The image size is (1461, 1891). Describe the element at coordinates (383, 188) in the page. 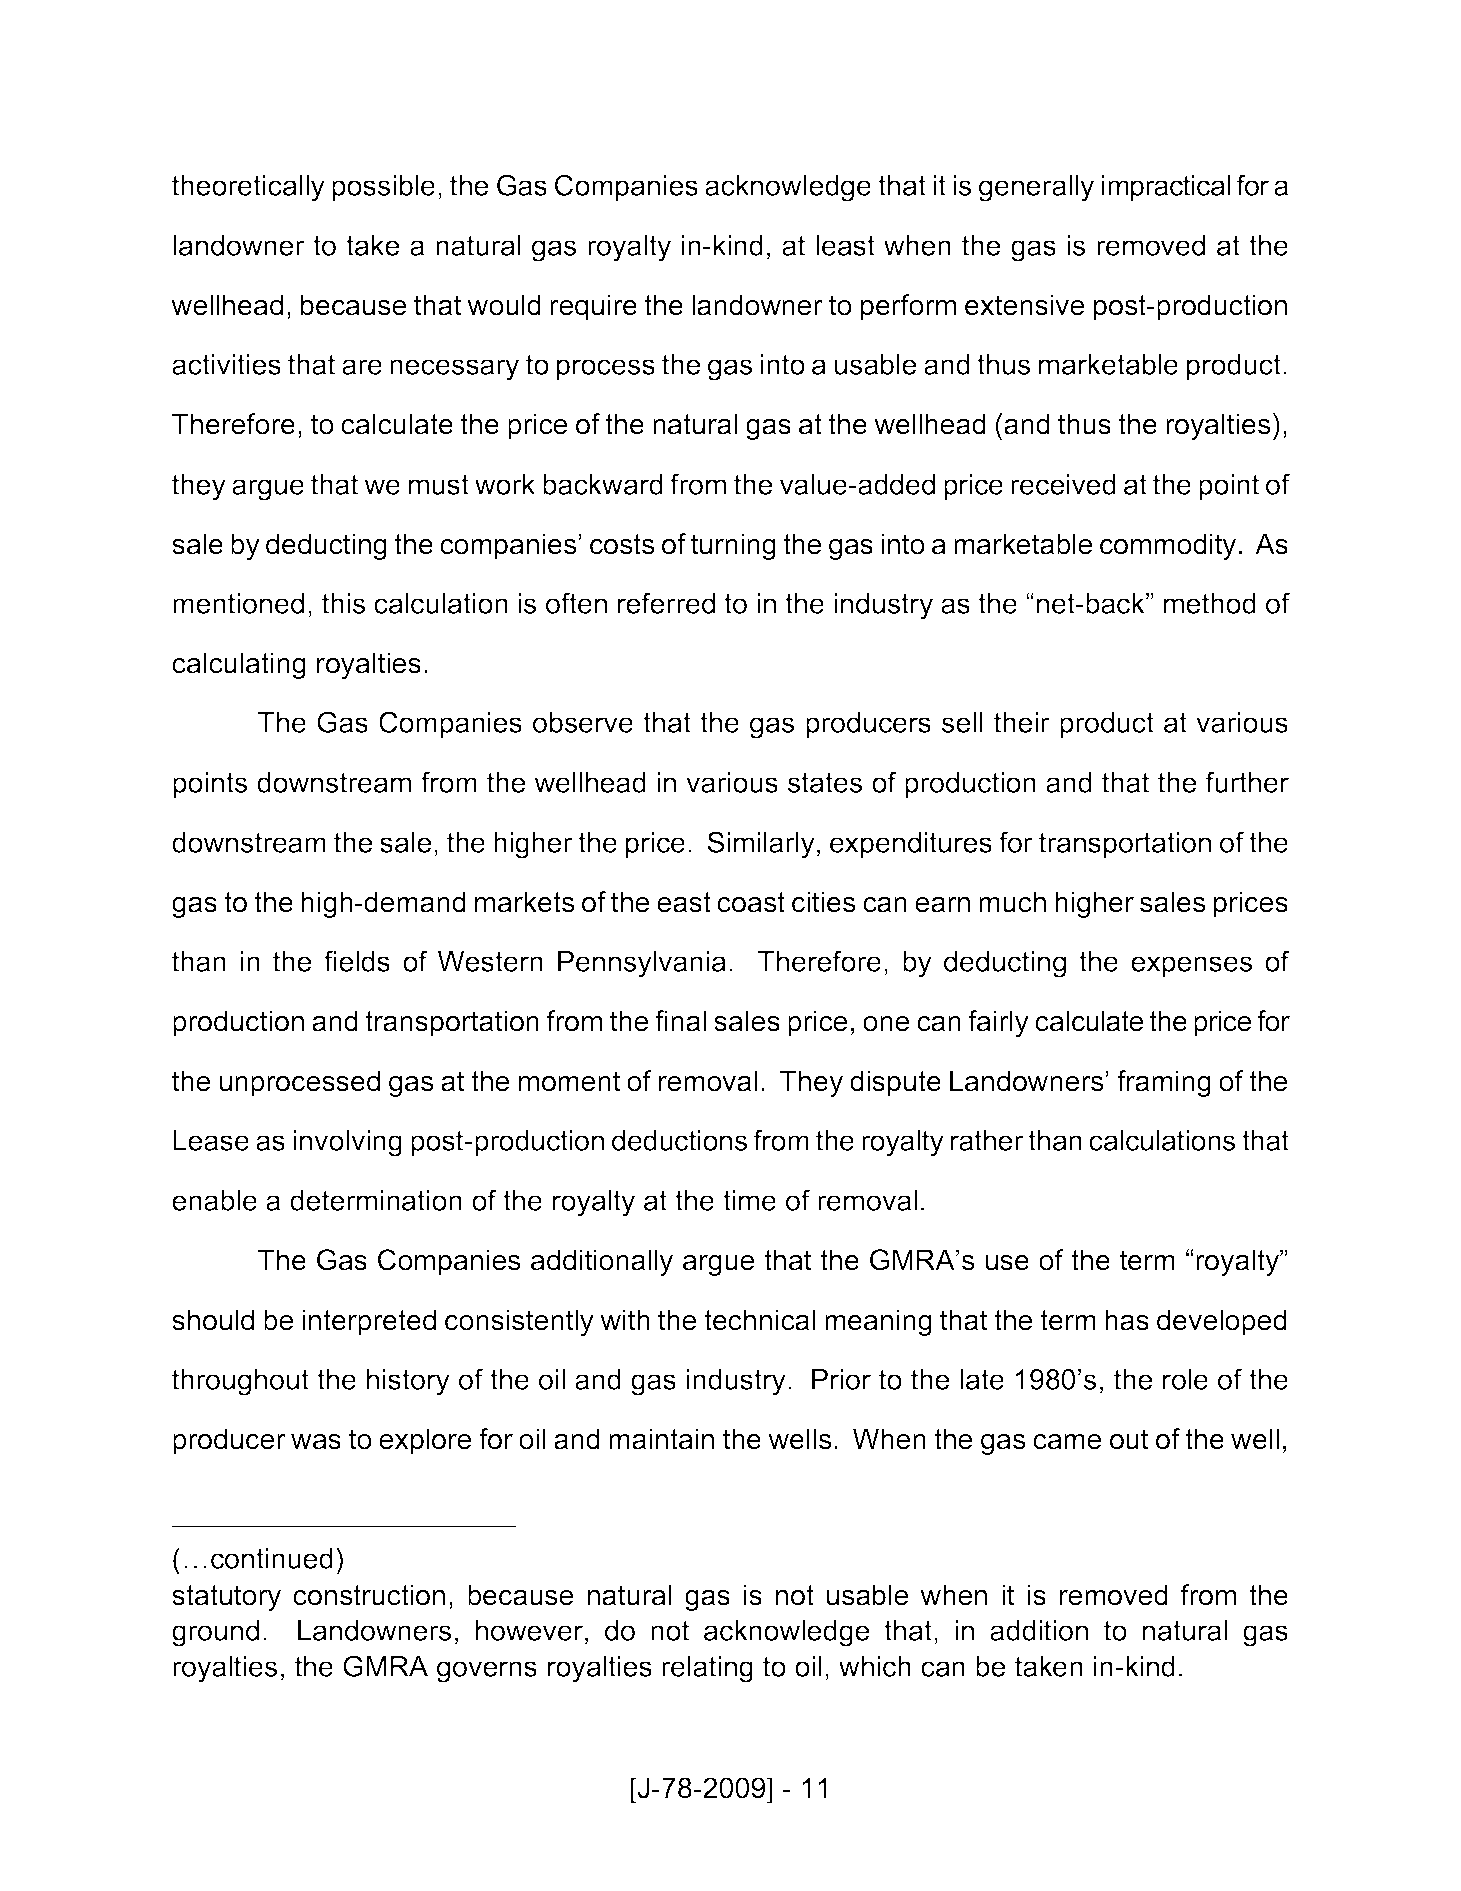

I see `possible` at that location.
